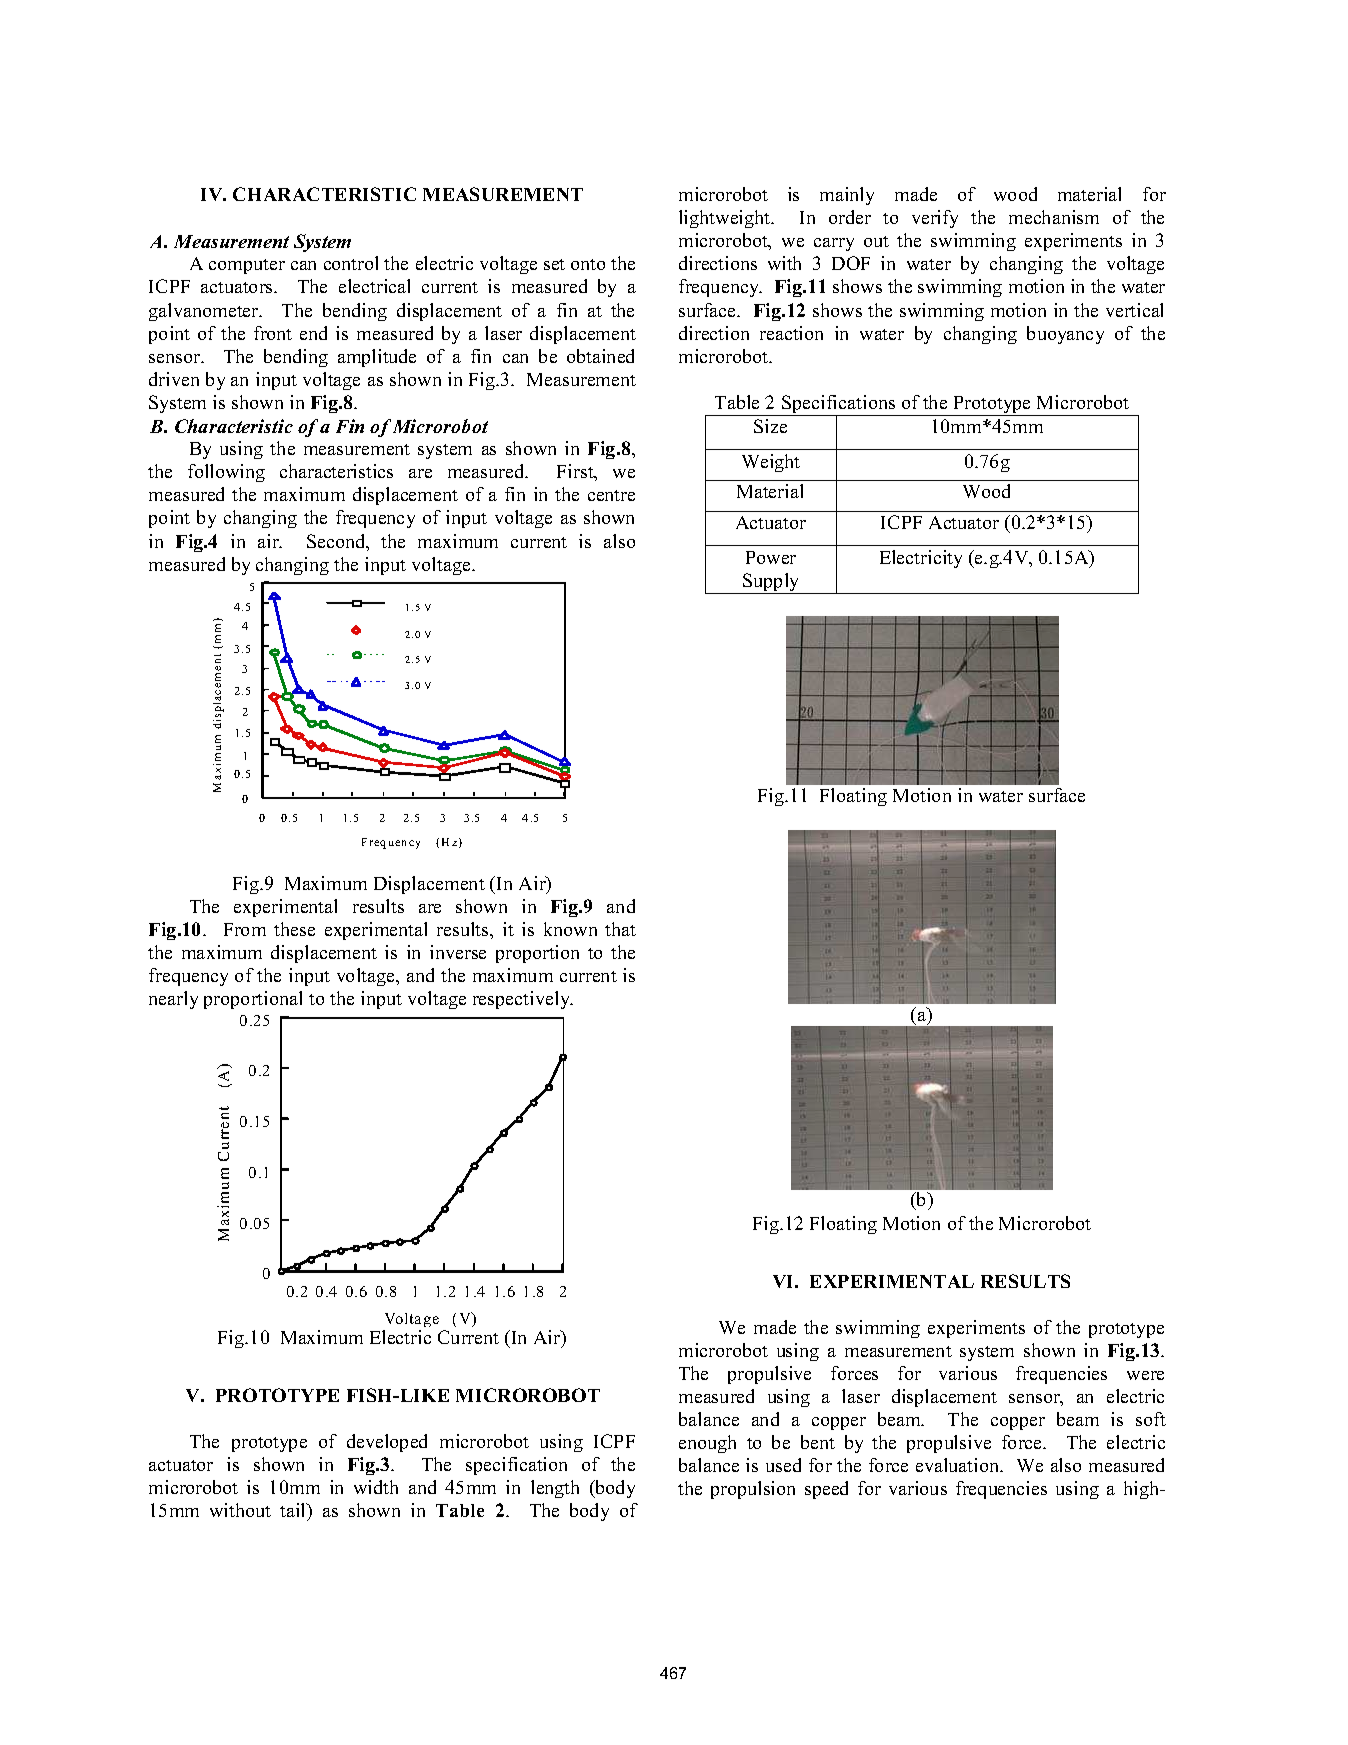 The height and width of the screenshot is (1745, 1348). What do you see at coordinates (226, 473) in the screenshot?
I see `following` at bounding box center [226, 473].
